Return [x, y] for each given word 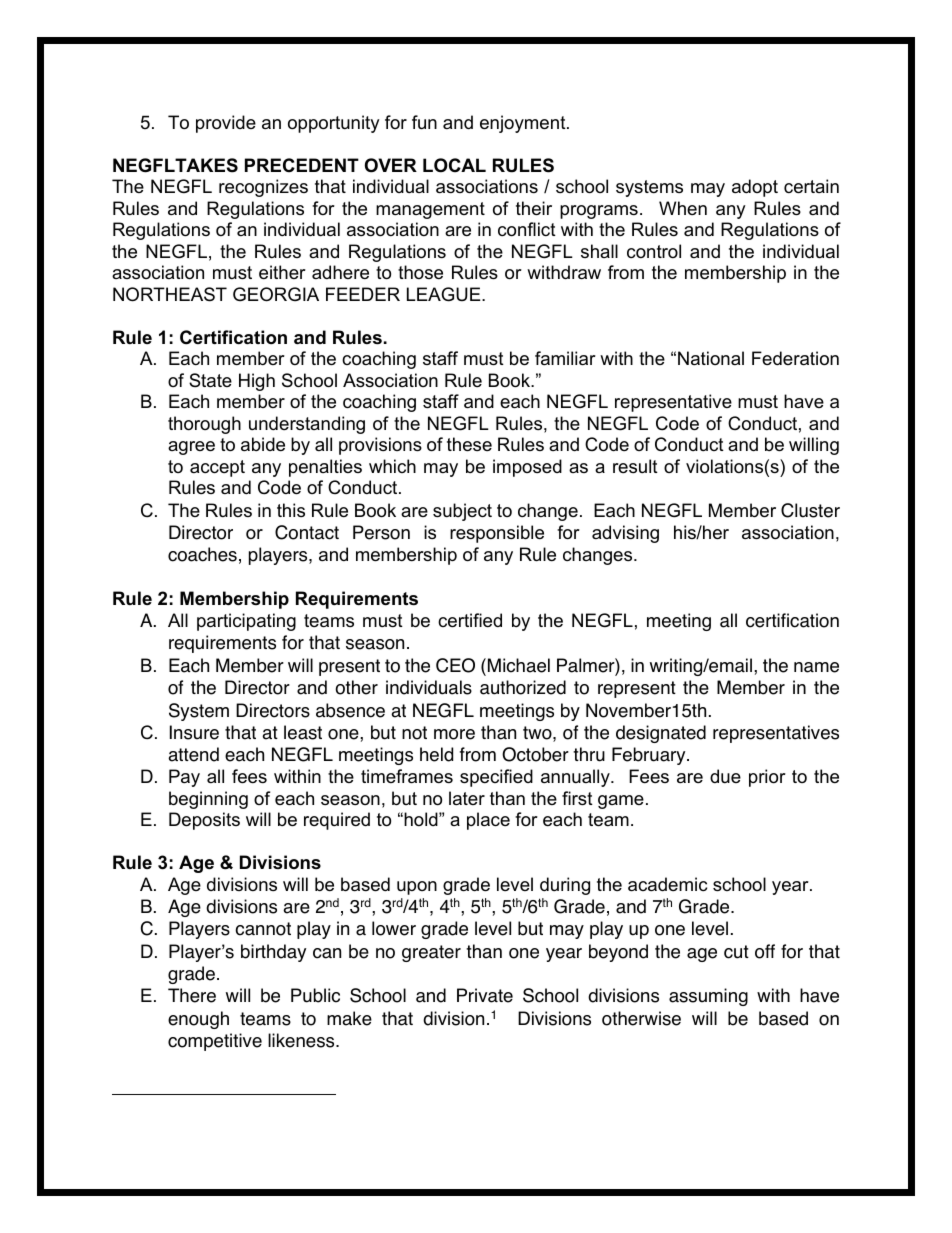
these [469, 444]
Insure [194, 732]
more [454, 734]
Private [485, 995]
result [635, 466]
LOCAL [454, 165]
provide [226, 124]
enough [198, 1020]
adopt [755, 188]
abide [263, 444]
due [725, 776]
